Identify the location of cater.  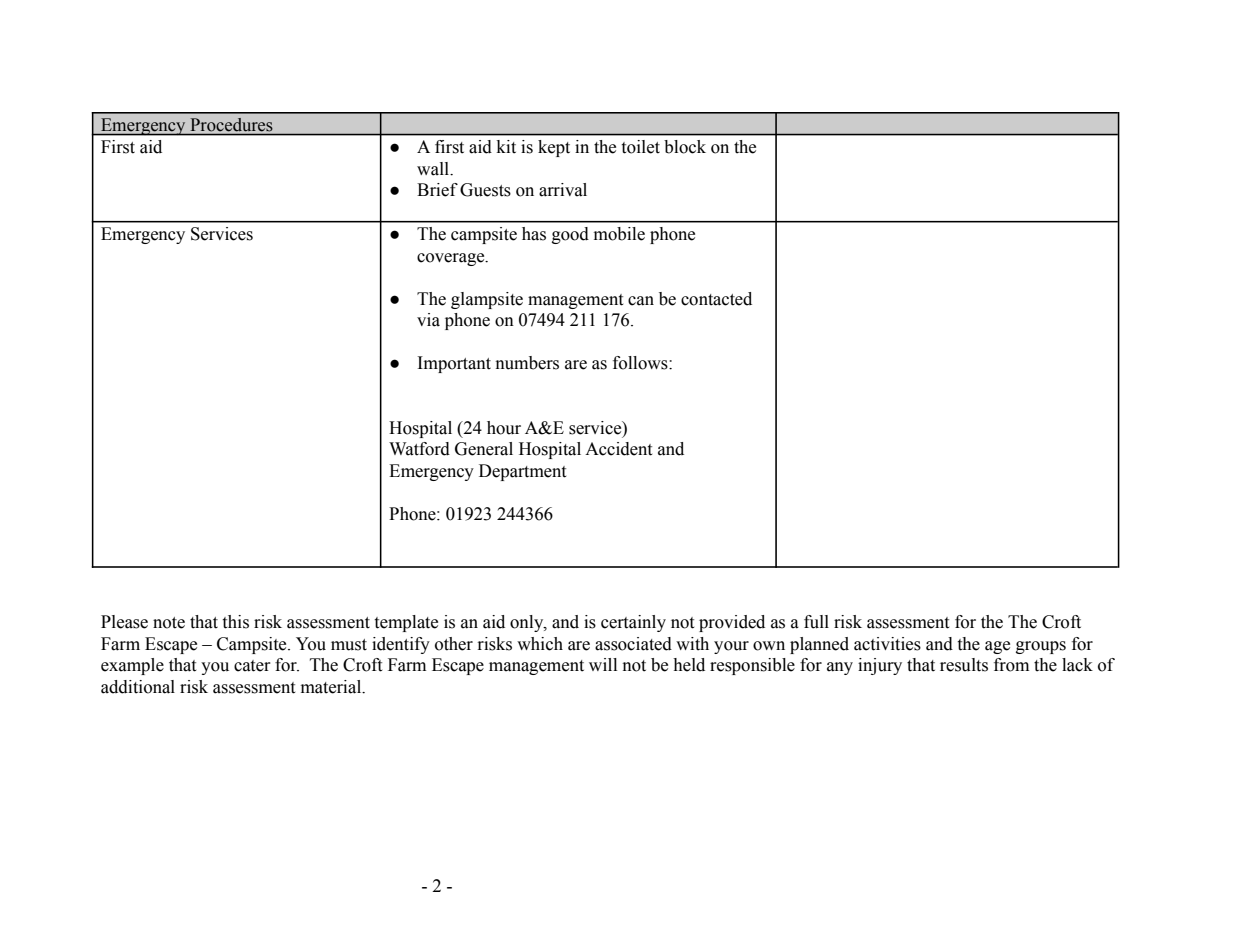
(252, 666).
